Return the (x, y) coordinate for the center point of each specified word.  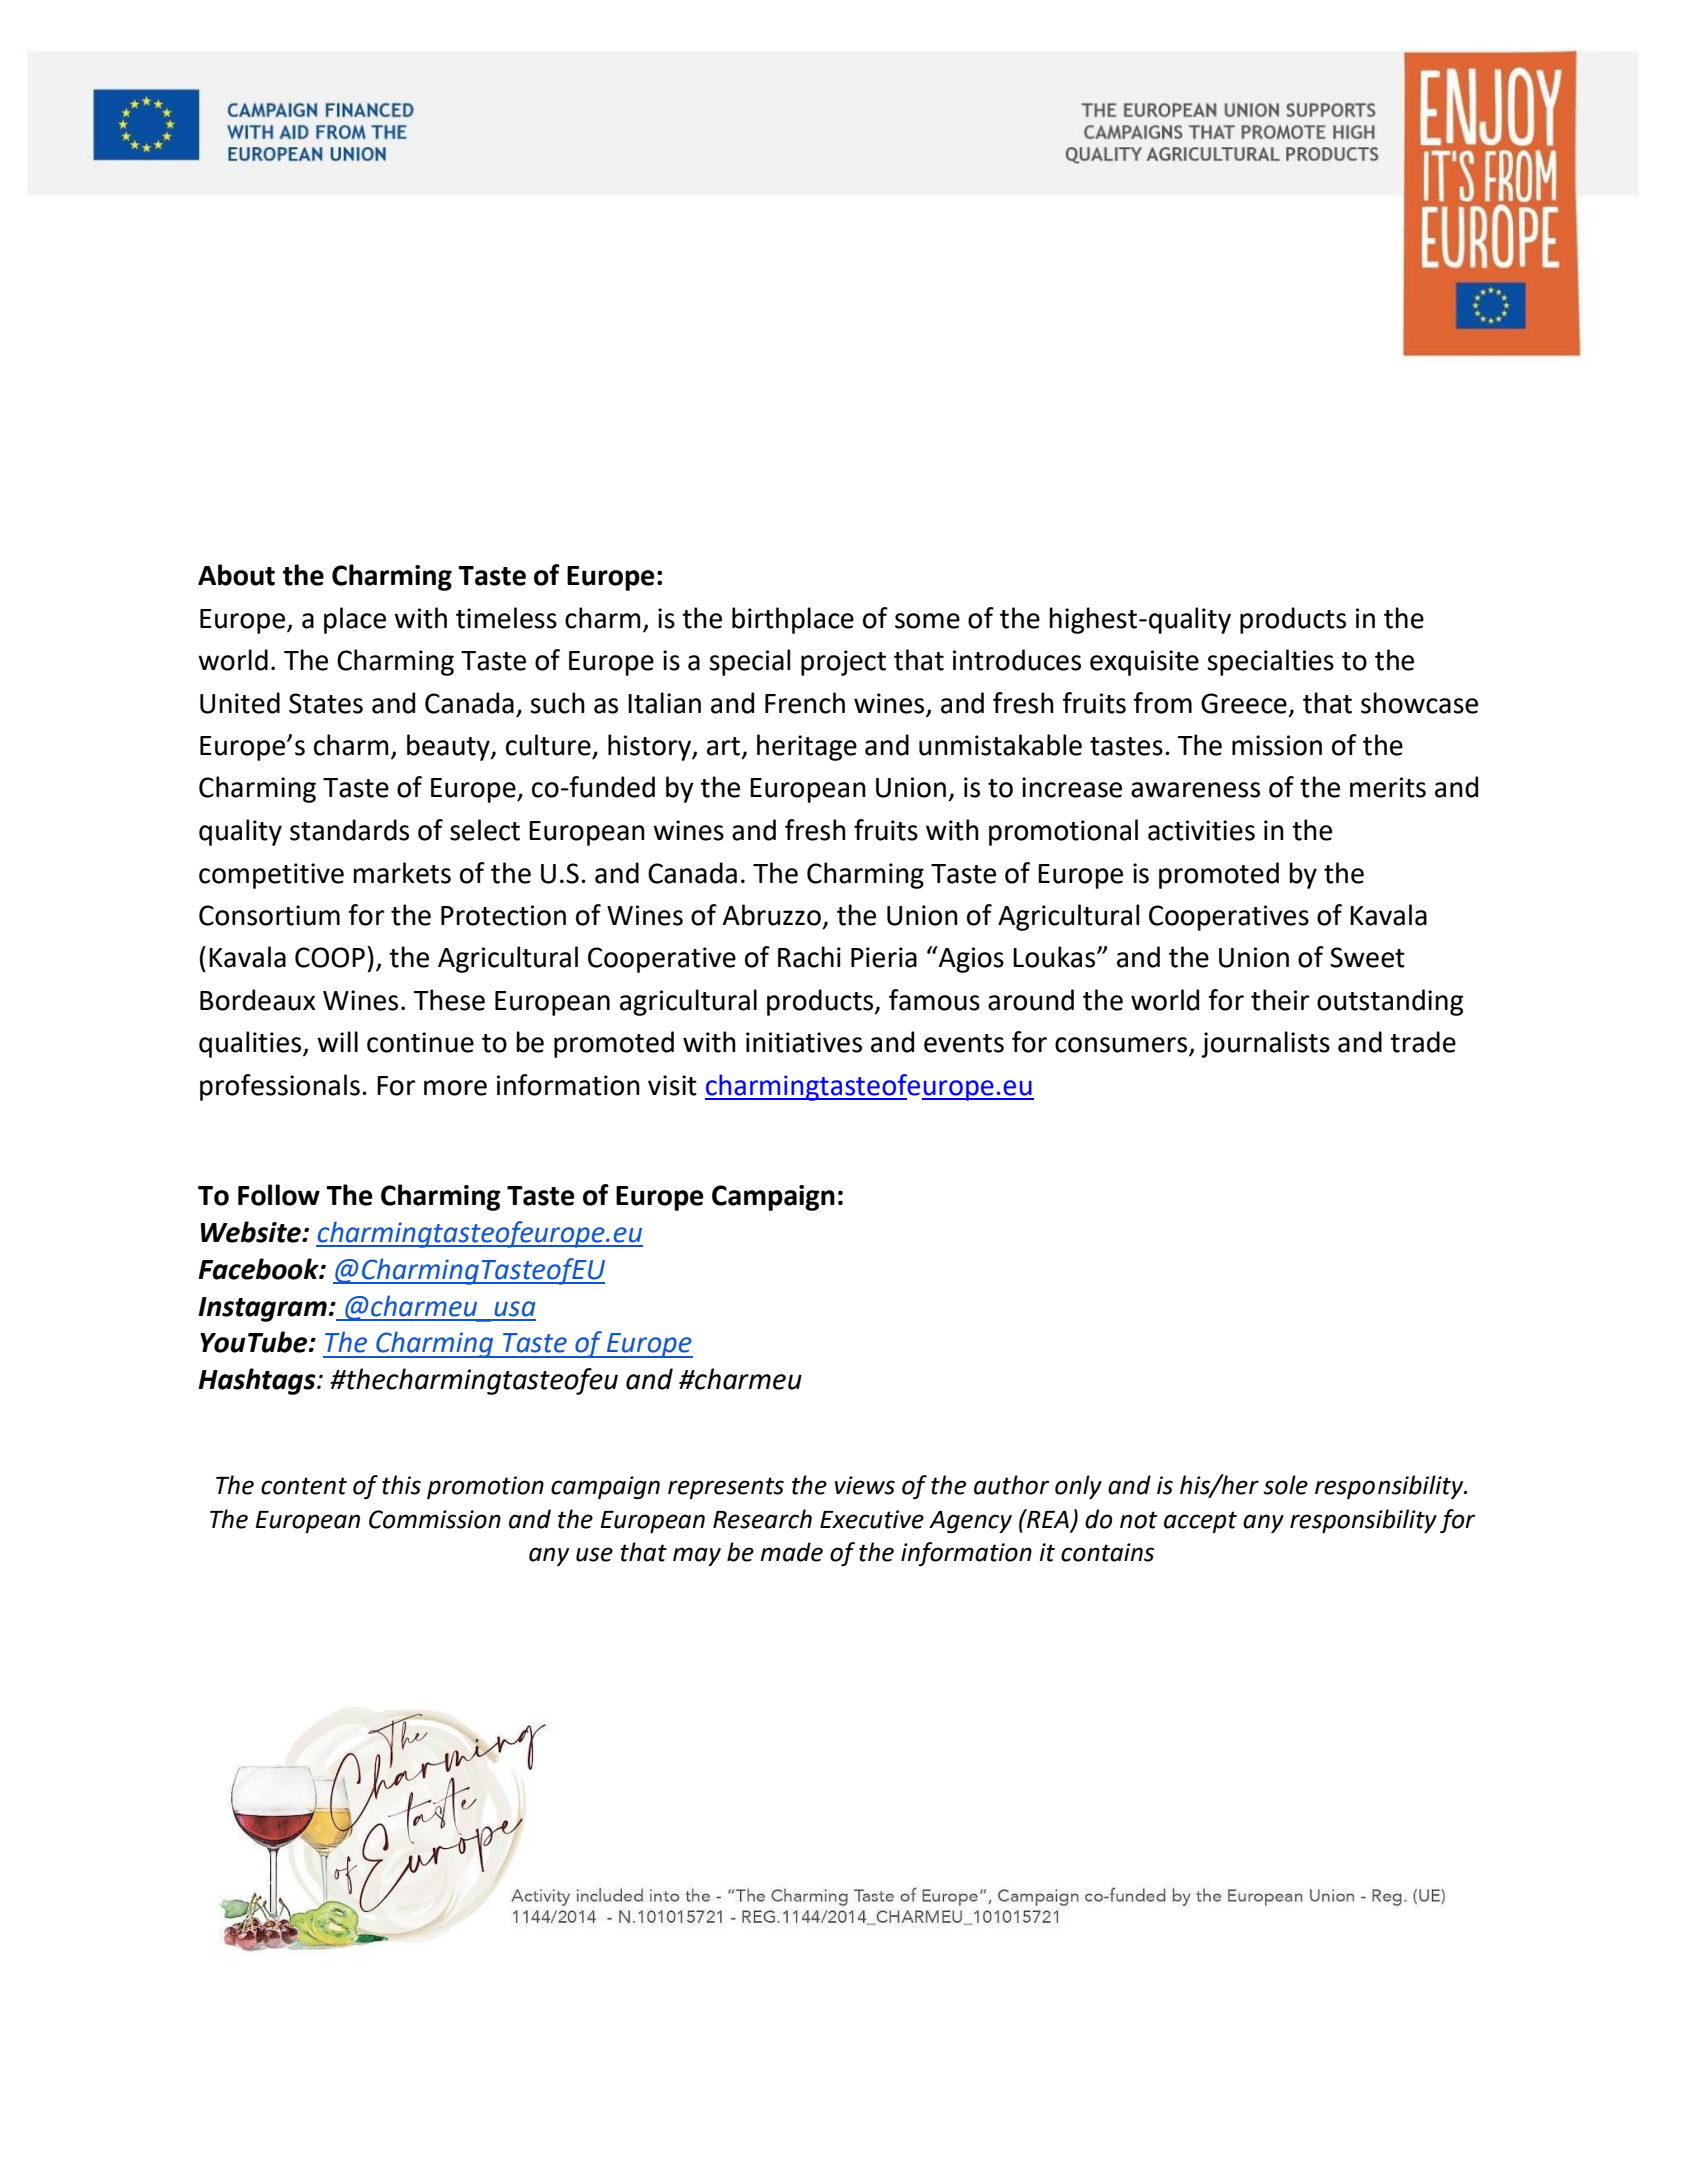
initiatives (804, 1042)
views (865, 1485)
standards (349, 830)
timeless (506, 618)
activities (1201, 830)
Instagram (262, 1309)
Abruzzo (772, 915)
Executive (872, 1519)
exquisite (1144, 663)
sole (1285, 1485)
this (401, 1485)
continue (420, 1042)
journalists (1265, 1044)
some (927, 621)
